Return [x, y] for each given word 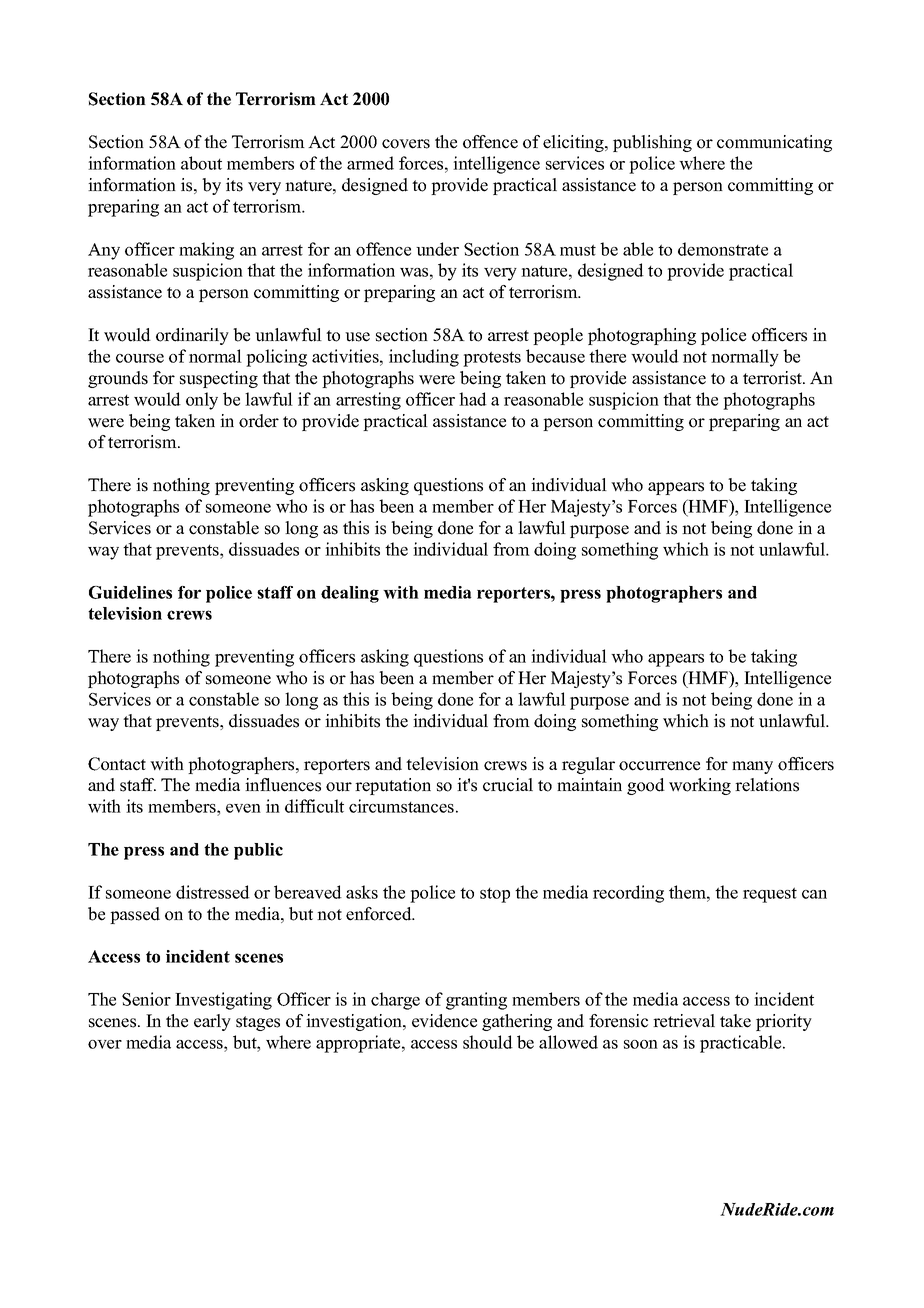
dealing [350, 594]
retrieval [684, 1021]
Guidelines [130, 592]
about [201, 163]
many [752, 767]
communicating [774, 143]
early [212, 1022]
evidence [444, 1021]
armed [370, 163]
